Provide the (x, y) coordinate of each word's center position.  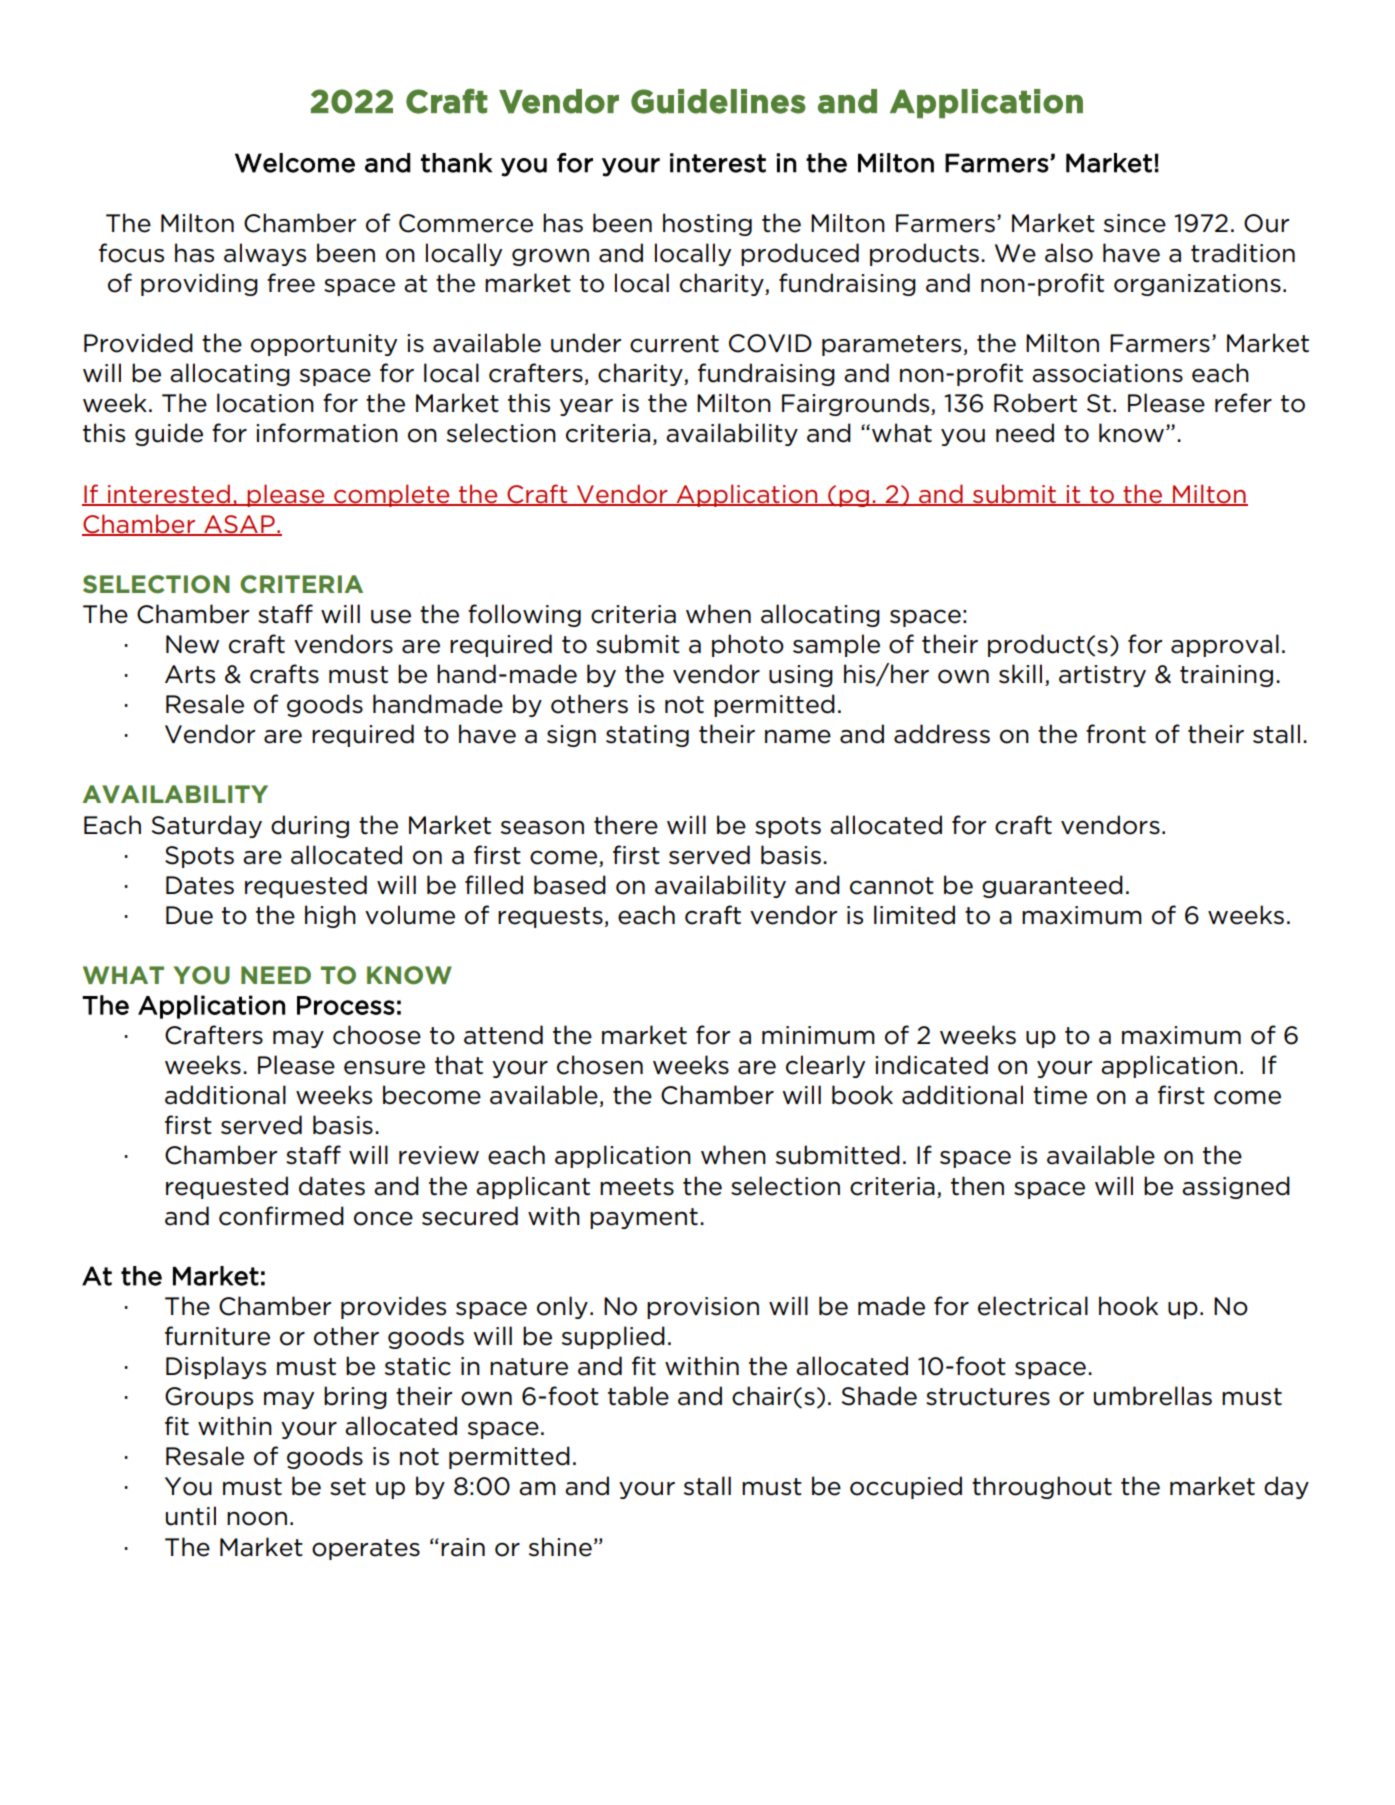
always (265, 254)
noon (257, 1518)
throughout (1042, 1487)
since (1135, 223)
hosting (707, 224)
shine (560, 1547)
